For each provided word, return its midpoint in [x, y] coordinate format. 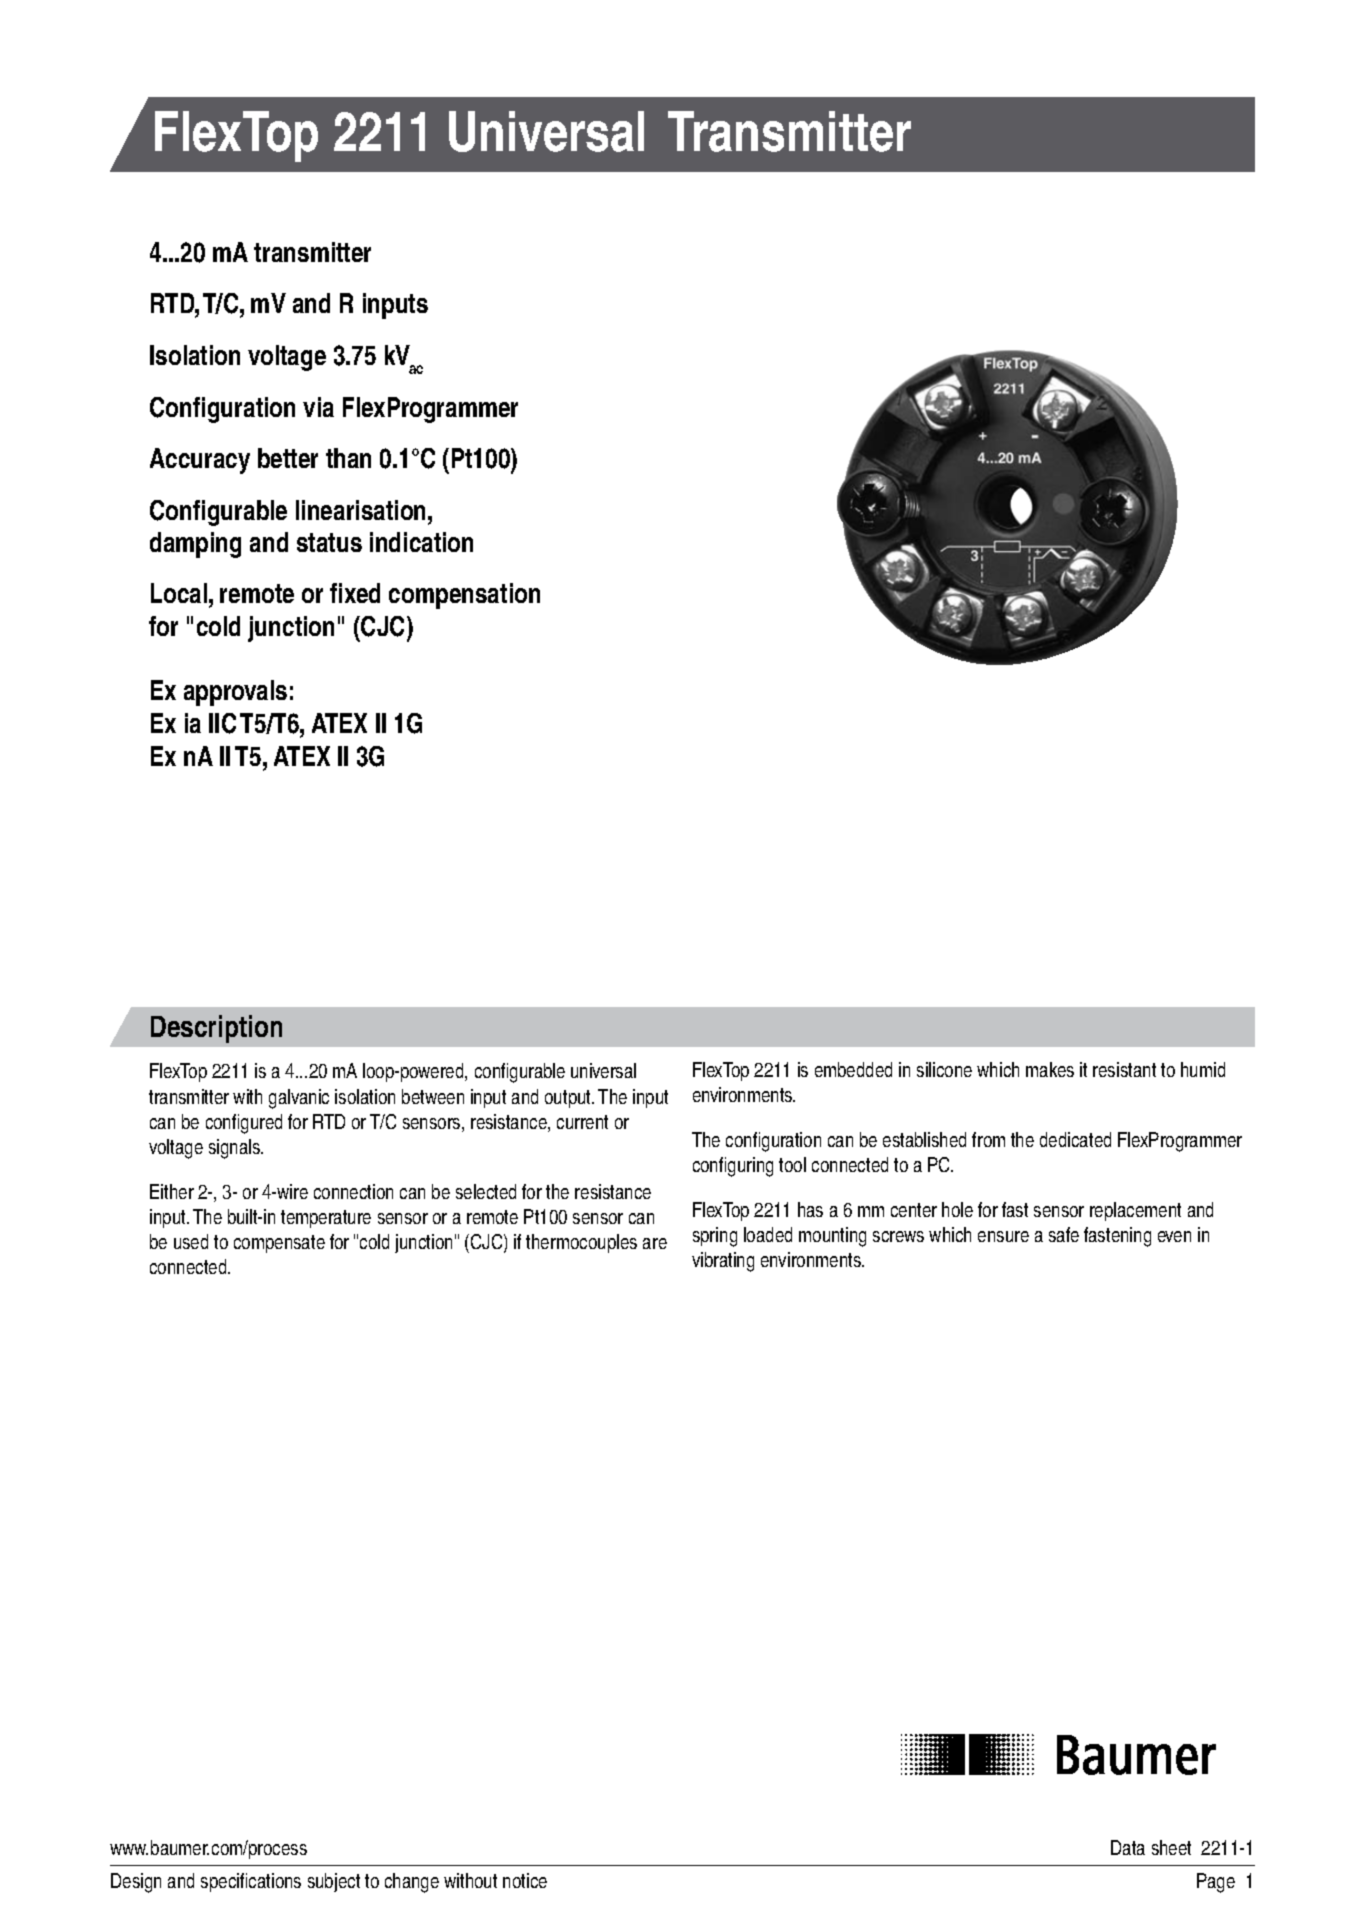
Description [216, 1029]
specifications [251, 1882]
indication [421, 542]
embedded [853, 1069]
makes [1050, 1069]
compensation [464, 596]
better [288, 458]
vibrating [723, 1262]
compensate [279, 1244]
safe [1064, 1234]
